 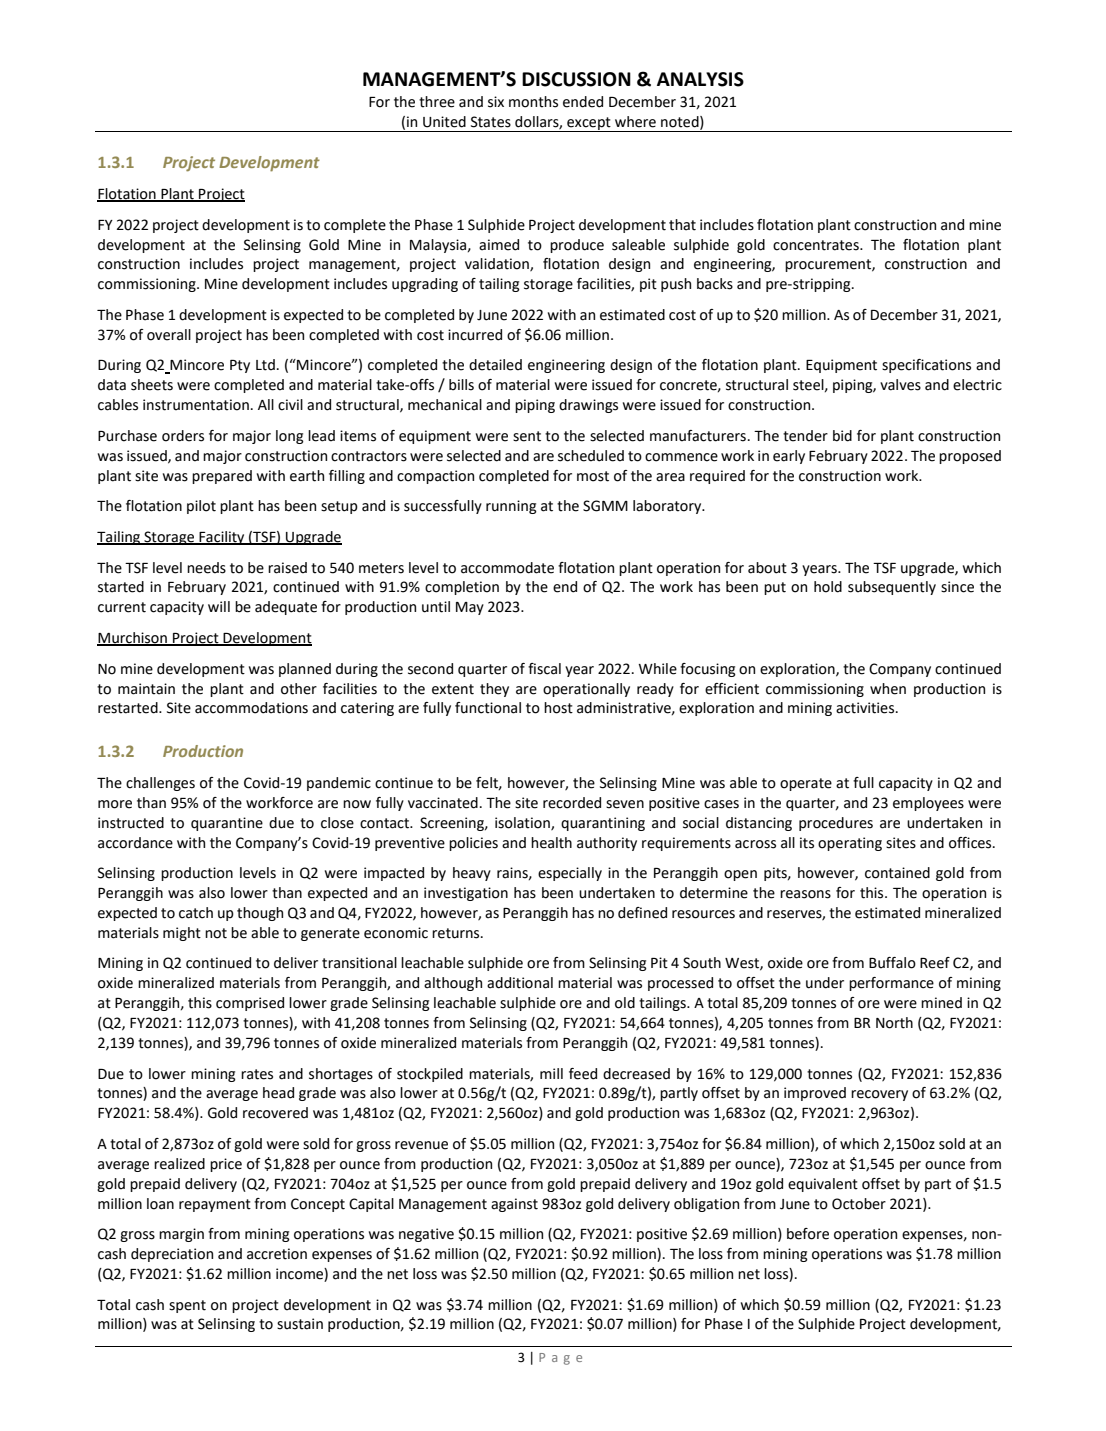 What do you see at coordinates (700, 79) in the screenshot?
I see `ANALYSIS` at bounding box center [700, 79].
